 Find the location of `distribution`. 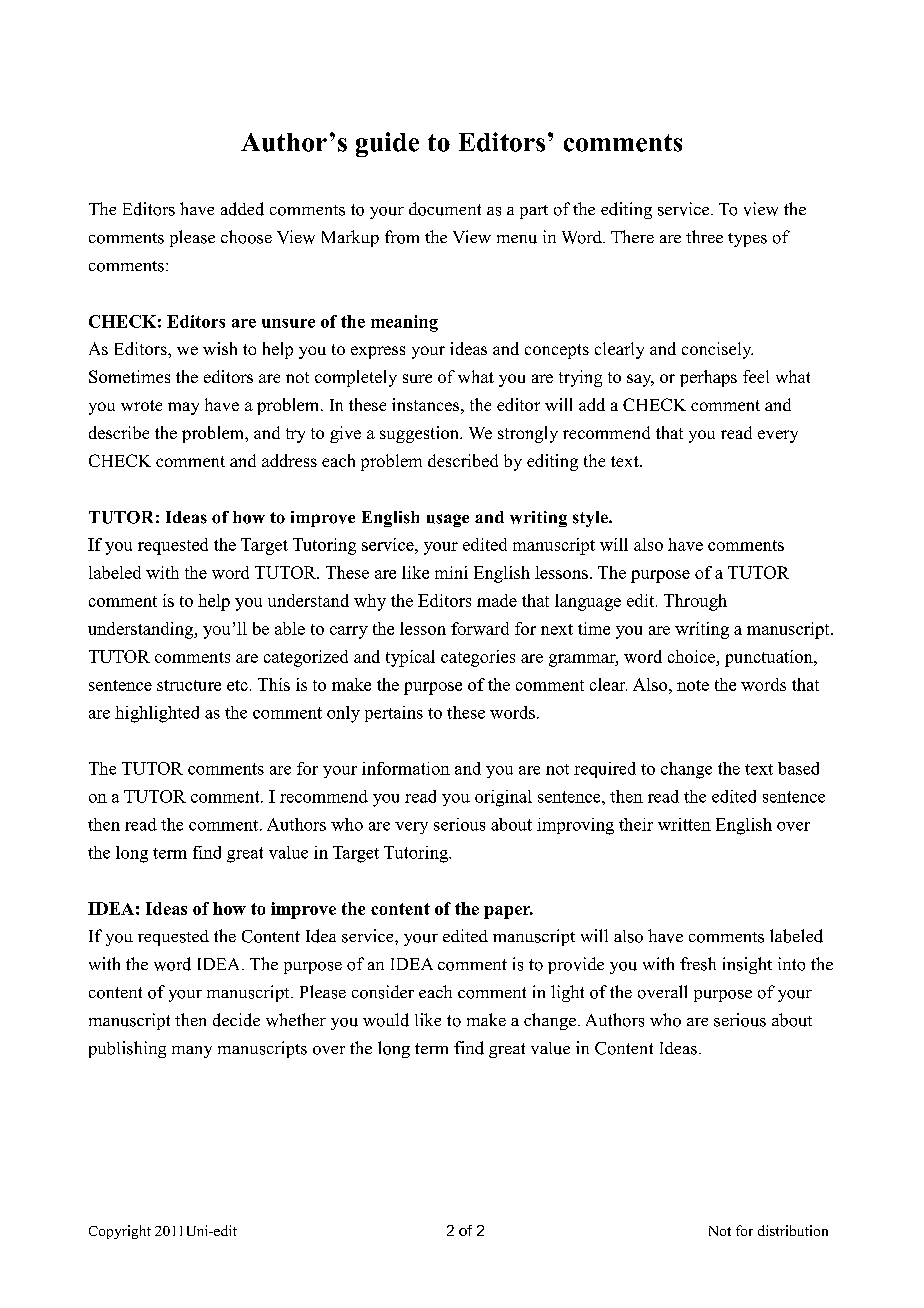

distribution is located at coordinates (793, 1230).
